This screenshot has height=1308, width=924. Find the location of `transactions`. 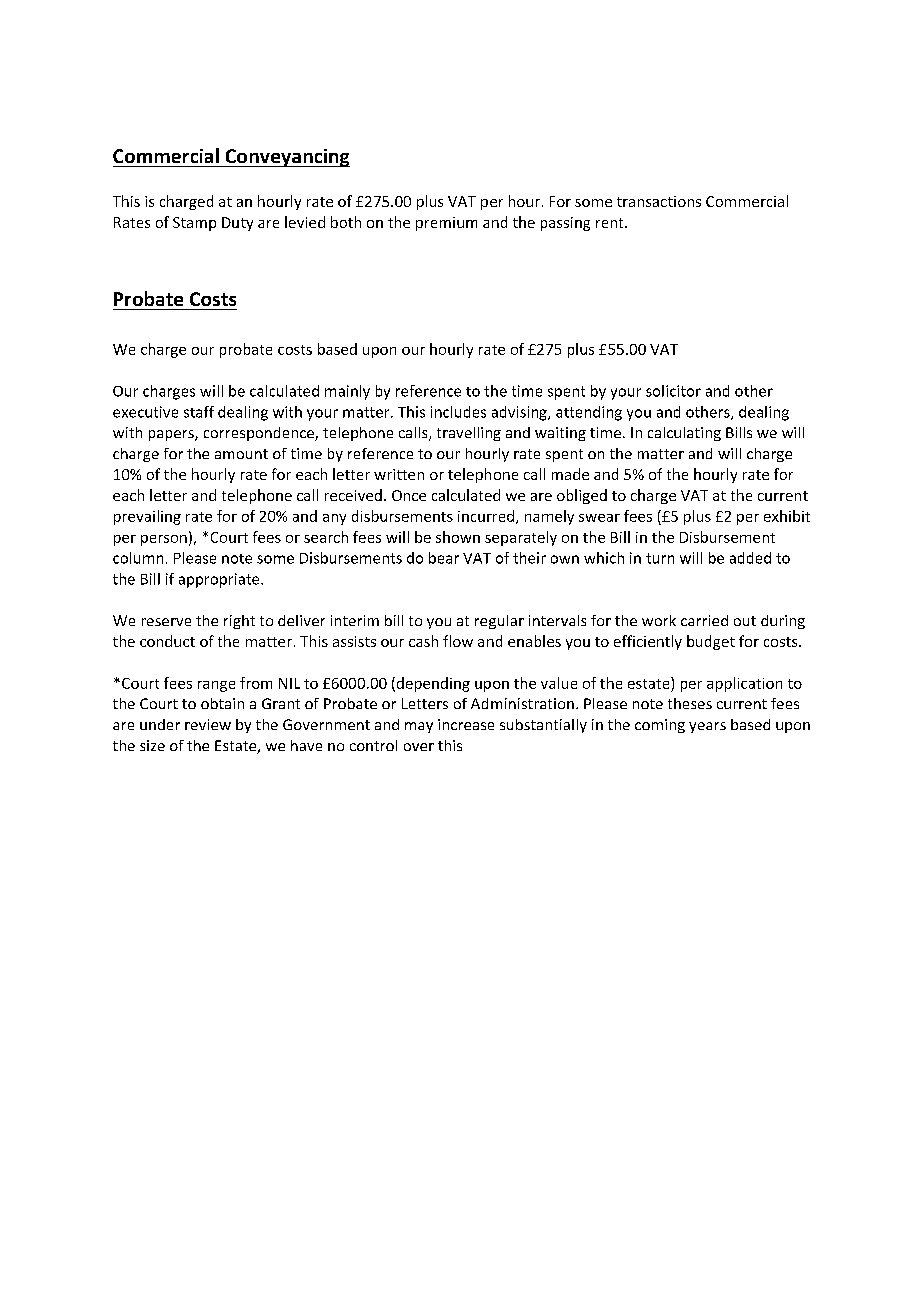

transactions is located at coordinates (659, 201).
